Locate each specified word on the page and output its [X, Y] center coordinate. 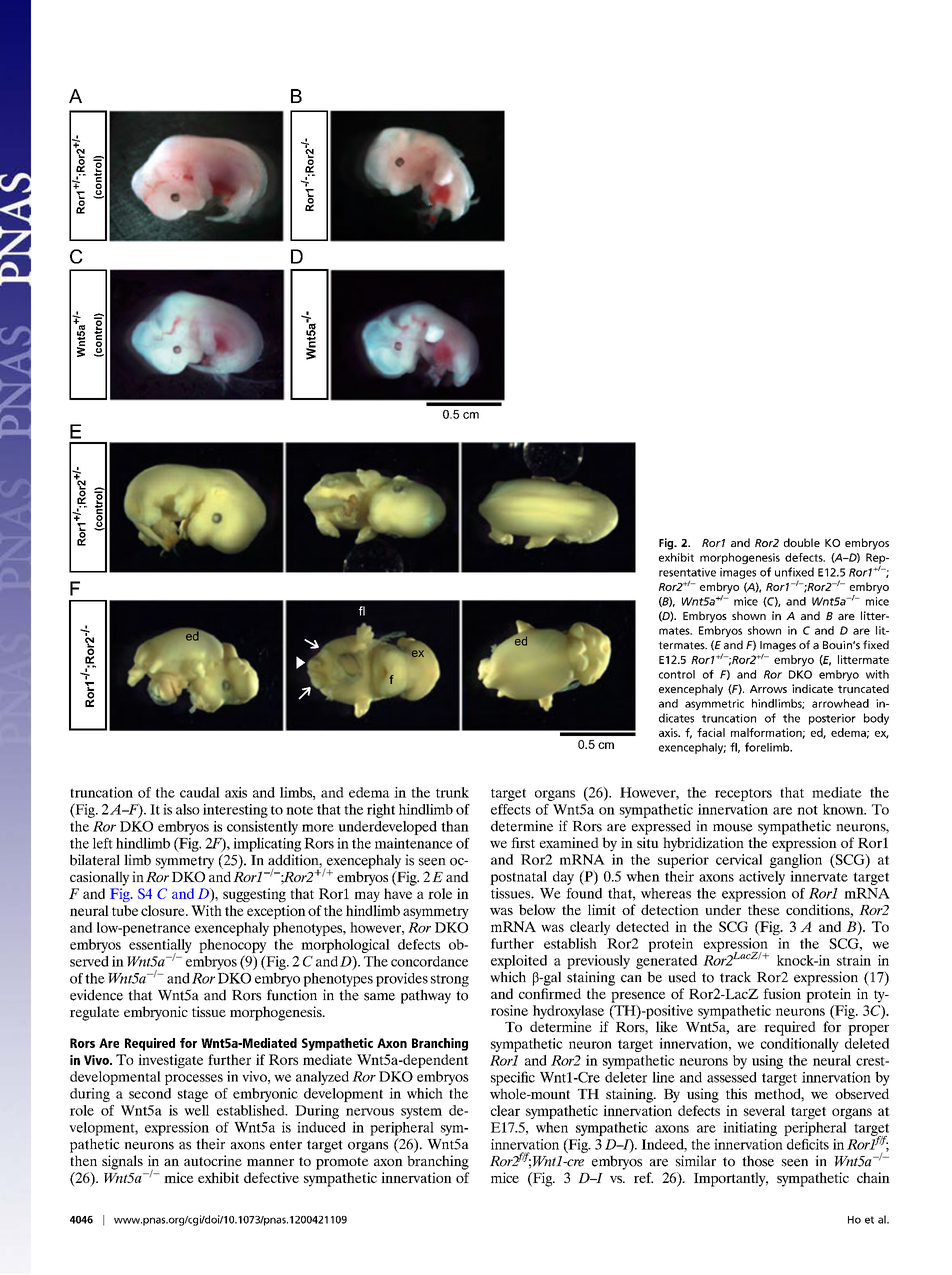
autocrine [213, 1160]
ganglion [796, 861]
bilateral [95, 860]
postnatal [518, 878]
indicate [812, 688]
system [421, 1112]
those [758, 1161]
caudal [200, 792]
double [802, 542]
